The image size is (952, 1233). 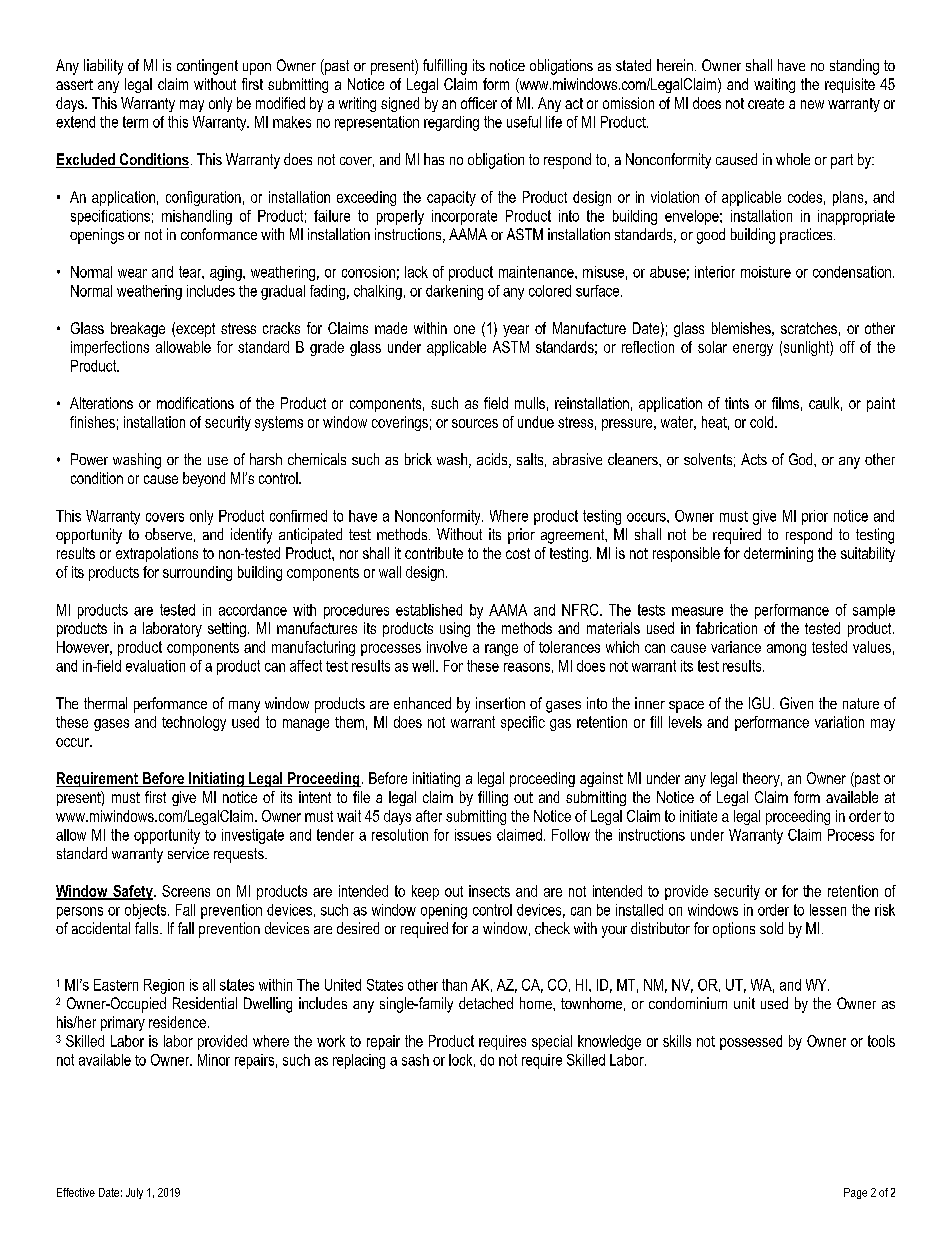 I want to click on Screens, so click(x=186, y=891).
